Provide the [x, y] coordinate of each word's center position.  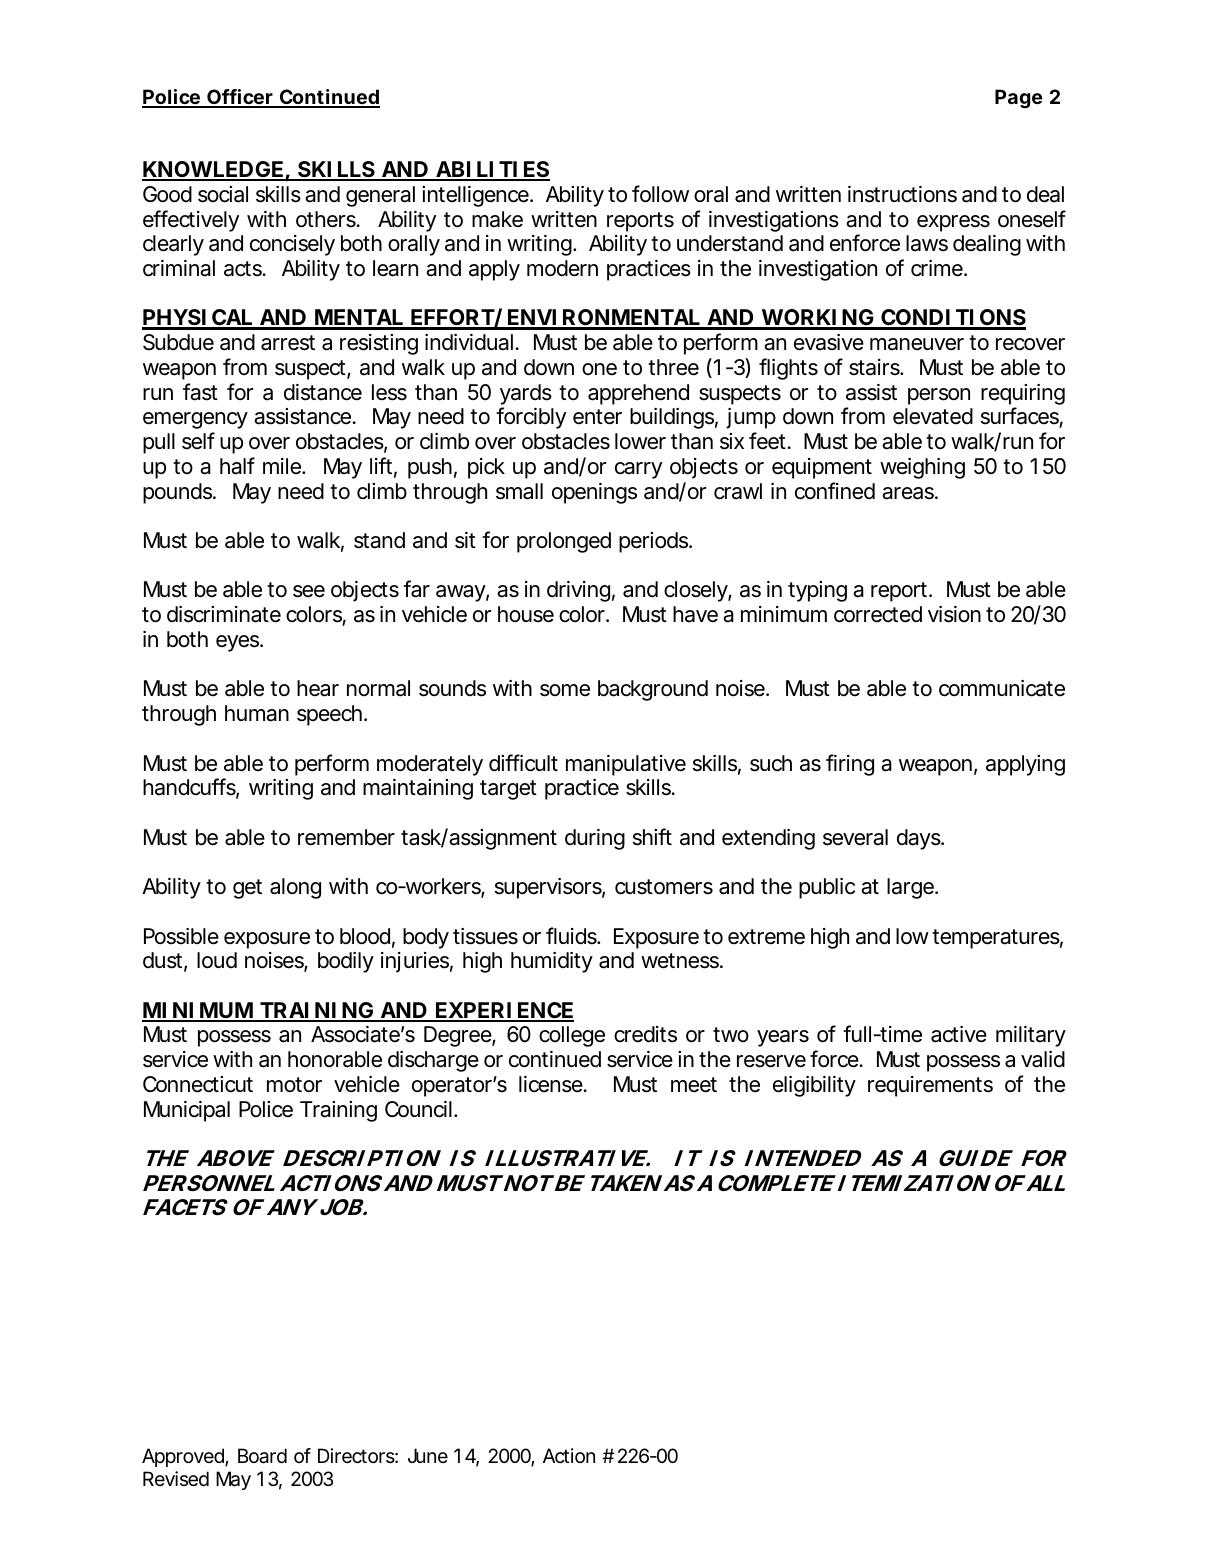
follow [660, 194]
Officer [240, 98]
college [572, 1036]
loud [217, 960]
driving [578, 591]
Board [262, 1456]
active [959, 1034]
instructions [902, 194]
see [309, 591]
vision [954, 614]
